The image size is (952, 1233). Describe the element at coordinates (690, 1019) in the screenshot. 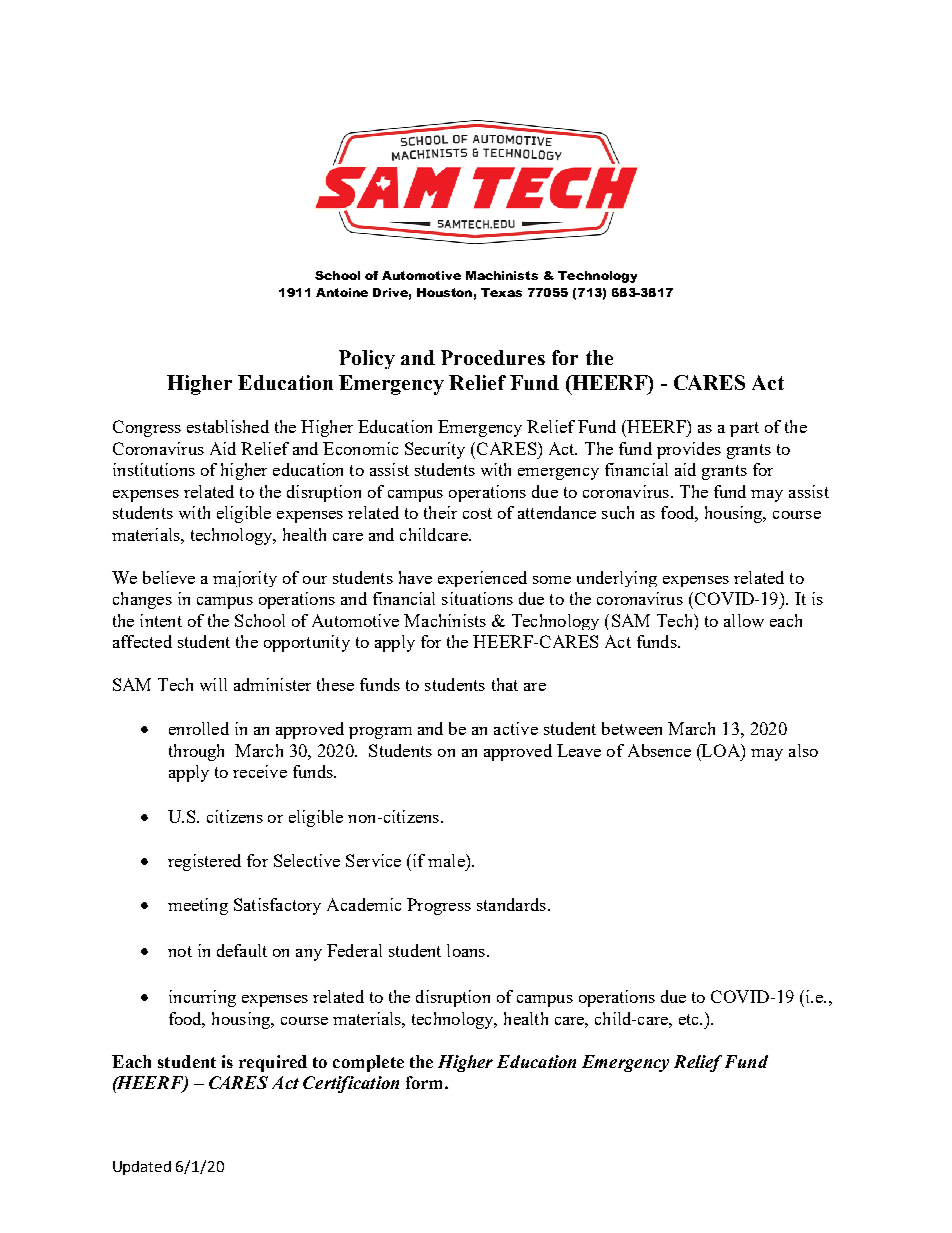

I see `etc` at that location.
